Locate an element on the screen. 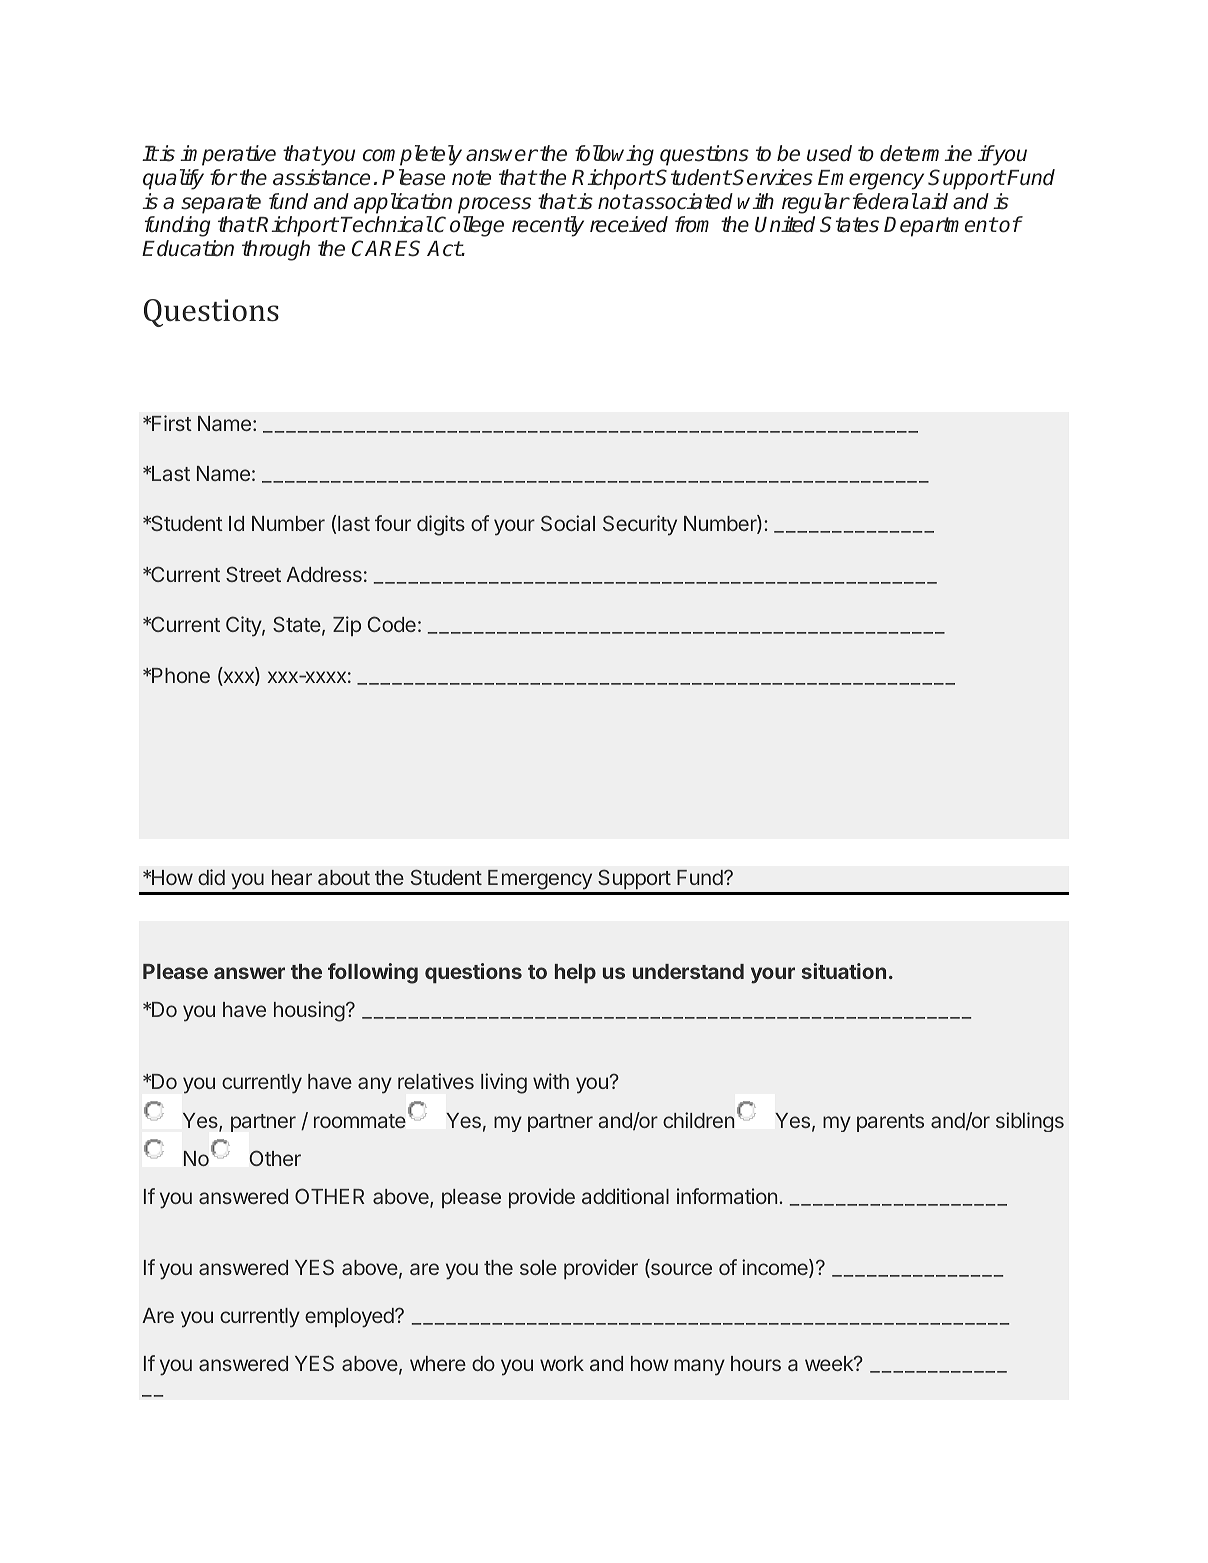  aid is located at coordinates (933, 201).
